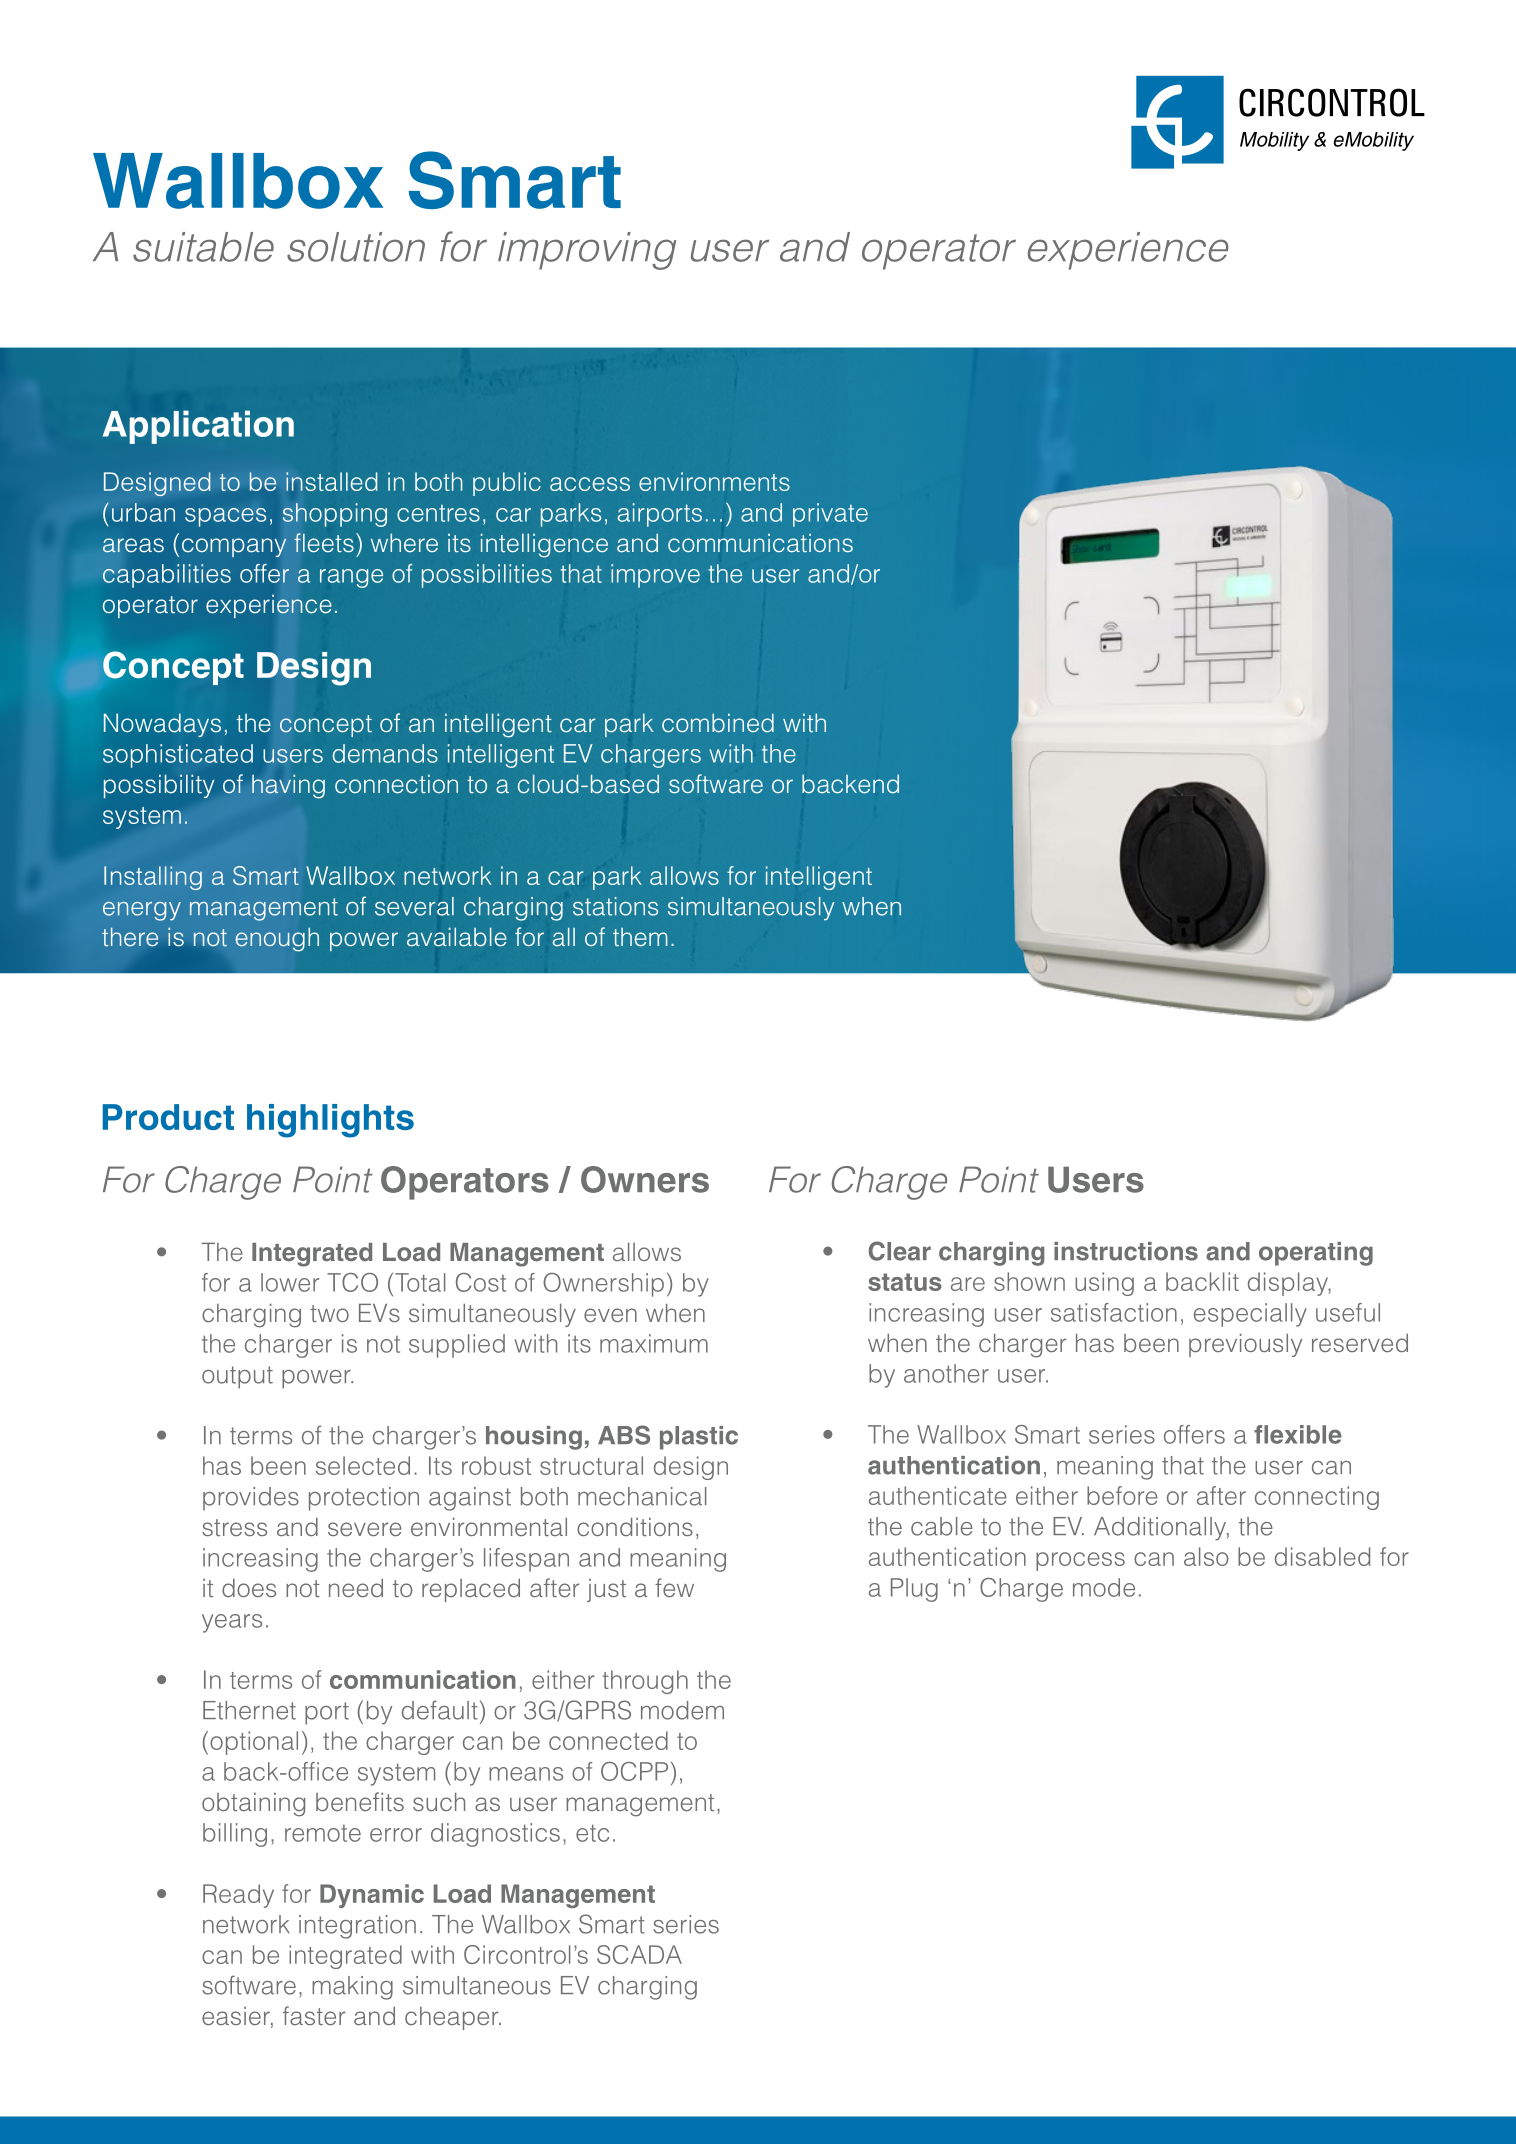  I want to click on suitable, so click(203, 247).
